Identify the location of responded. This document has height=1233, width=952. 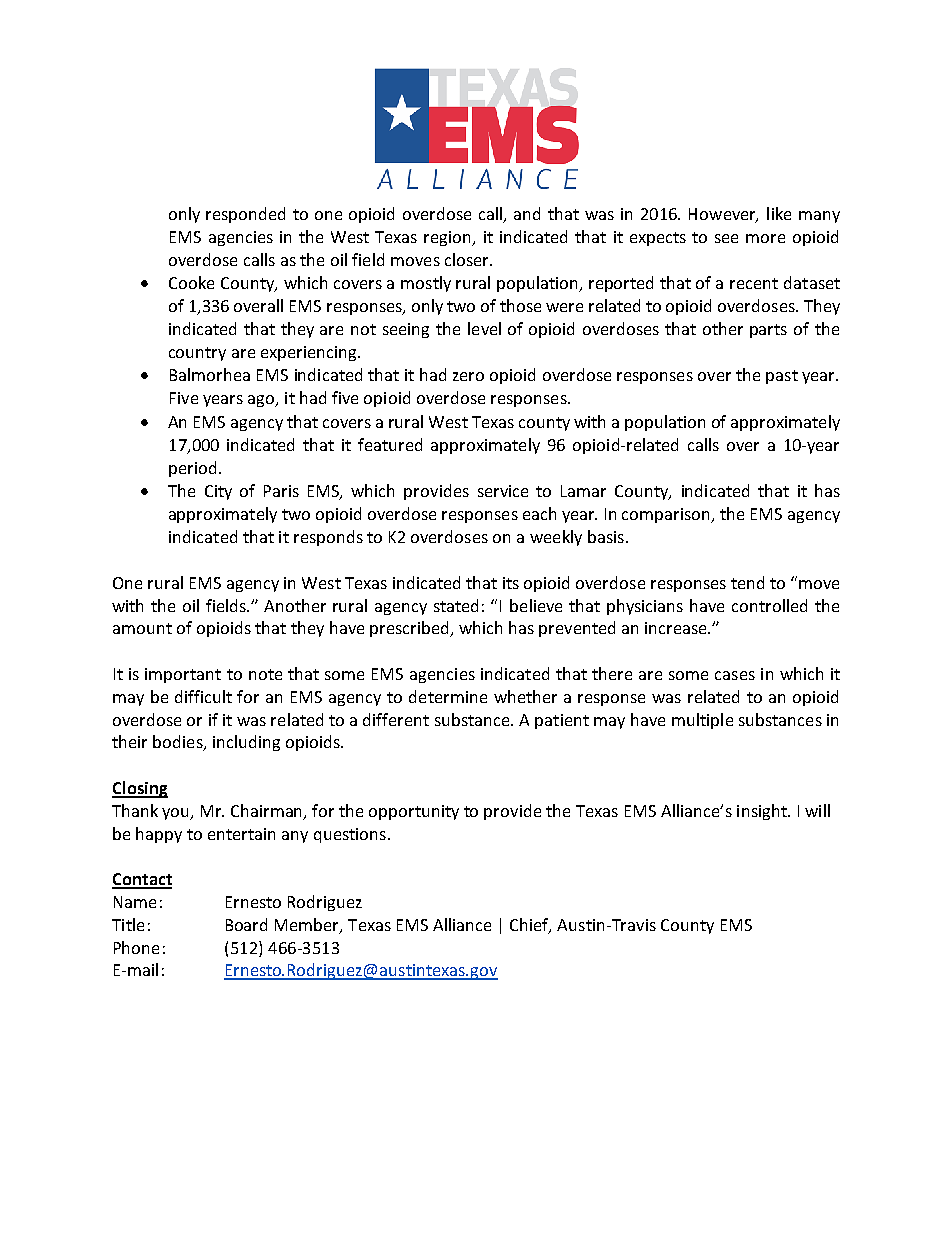
(245, 215).
